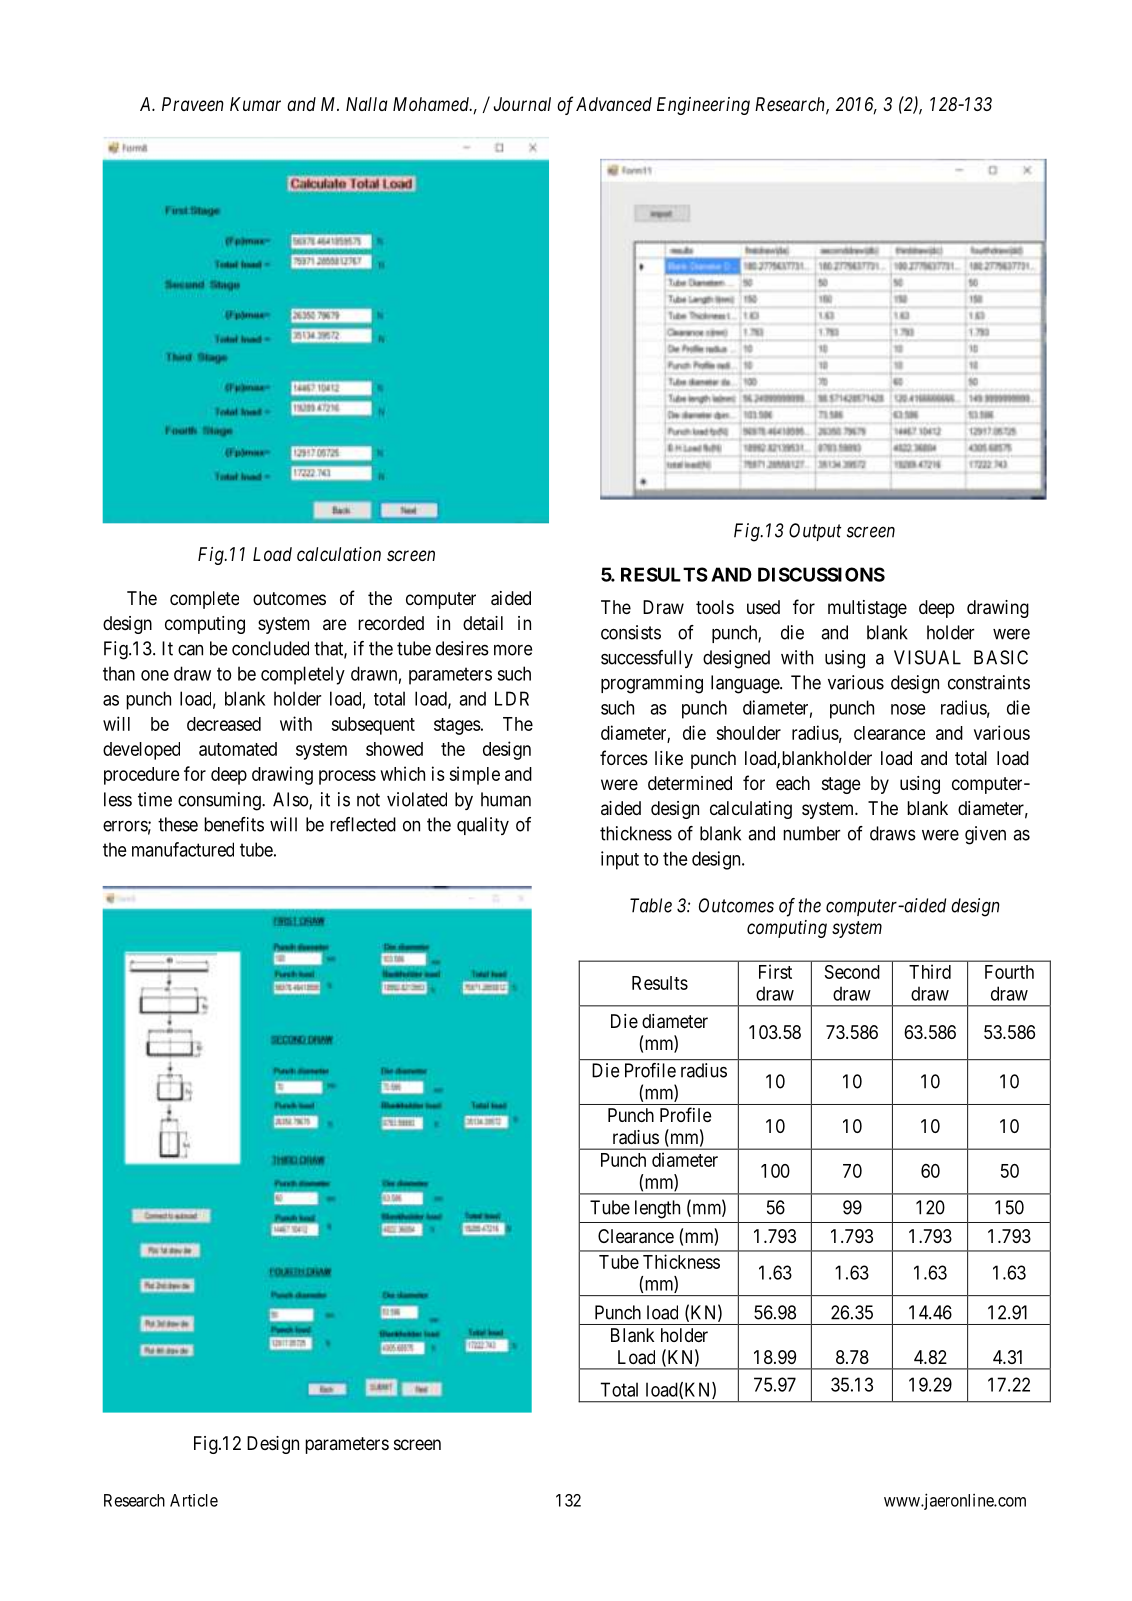 The height and width of the page is (1601, 1132). What do you see at coordinates (255, 104) in the page?
I see `Kumar` at bounding box center [255, 104].
